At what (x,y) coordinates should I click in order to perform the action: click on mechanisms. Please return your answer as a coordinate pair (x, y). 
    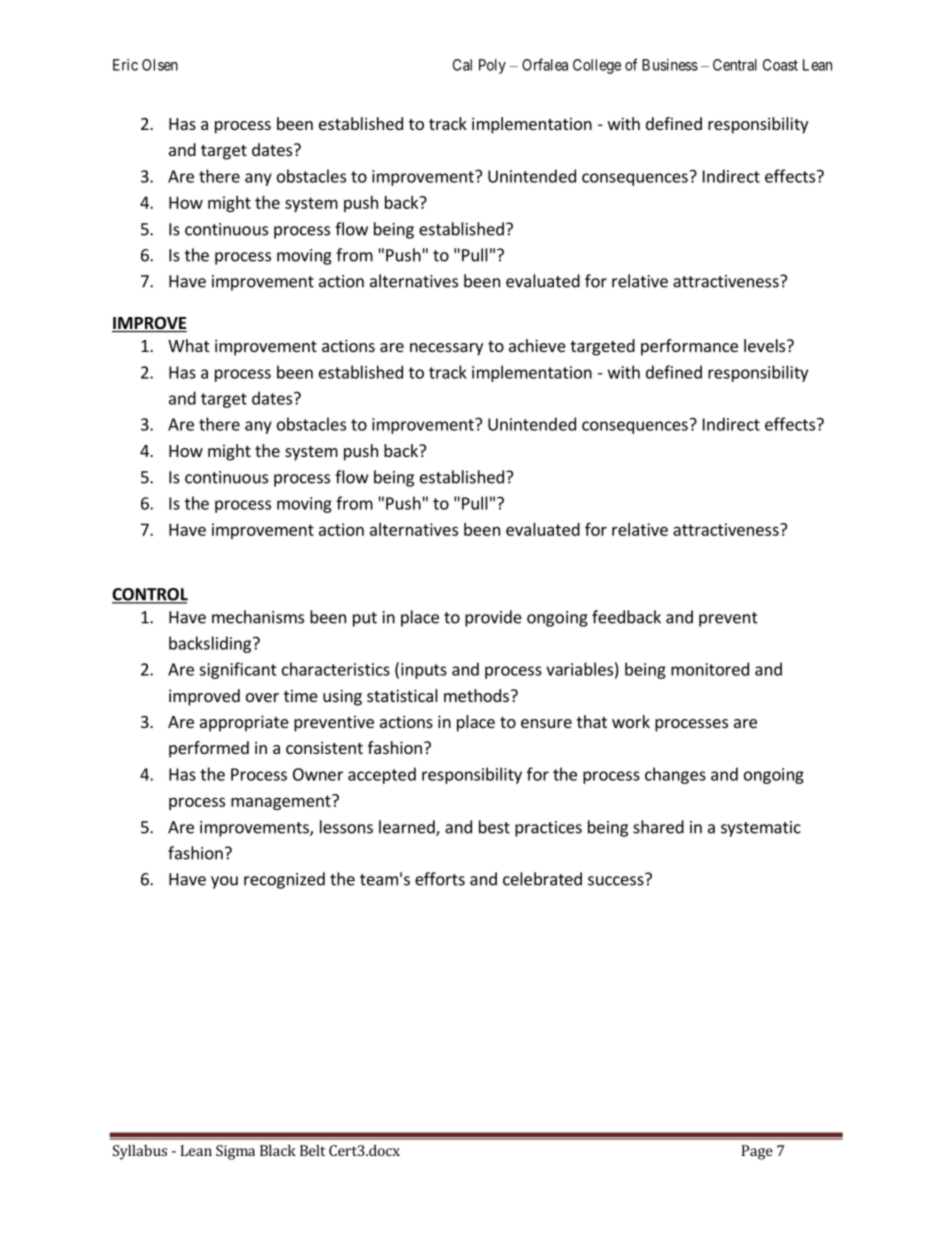
    Looking at the image, I should click on (258, 617).
